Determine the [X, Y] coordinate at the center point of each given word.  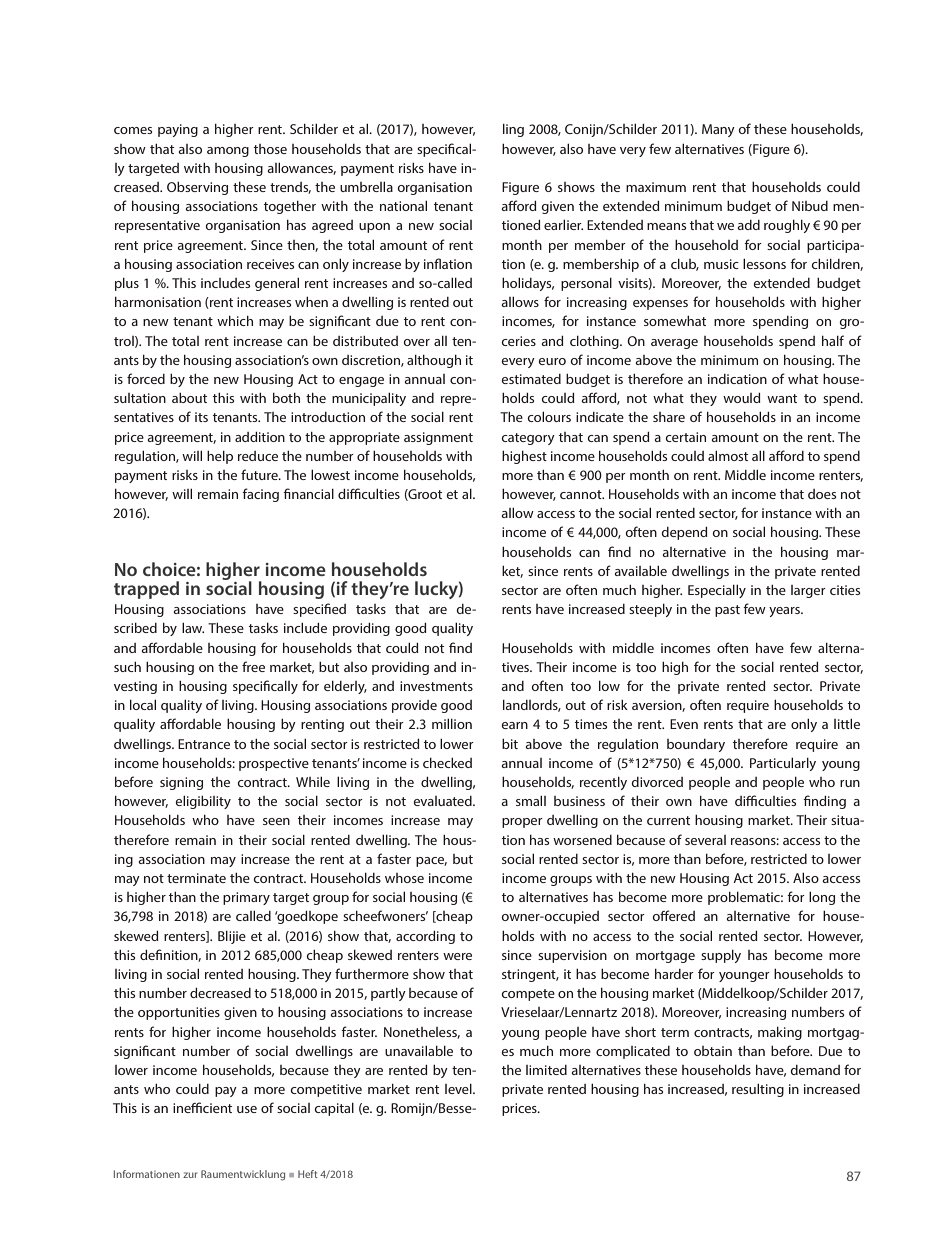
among [228, 152]
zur [190, 1175]
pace [431, 862]
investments [436, 686]
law [193, 628]
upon [374, 228]
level [459, 1089]
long [822, 898]
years [785, 612]
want [782, 398]
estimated [531, 379]
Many [718, 130]
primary [246, 898]
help [220, 457]
